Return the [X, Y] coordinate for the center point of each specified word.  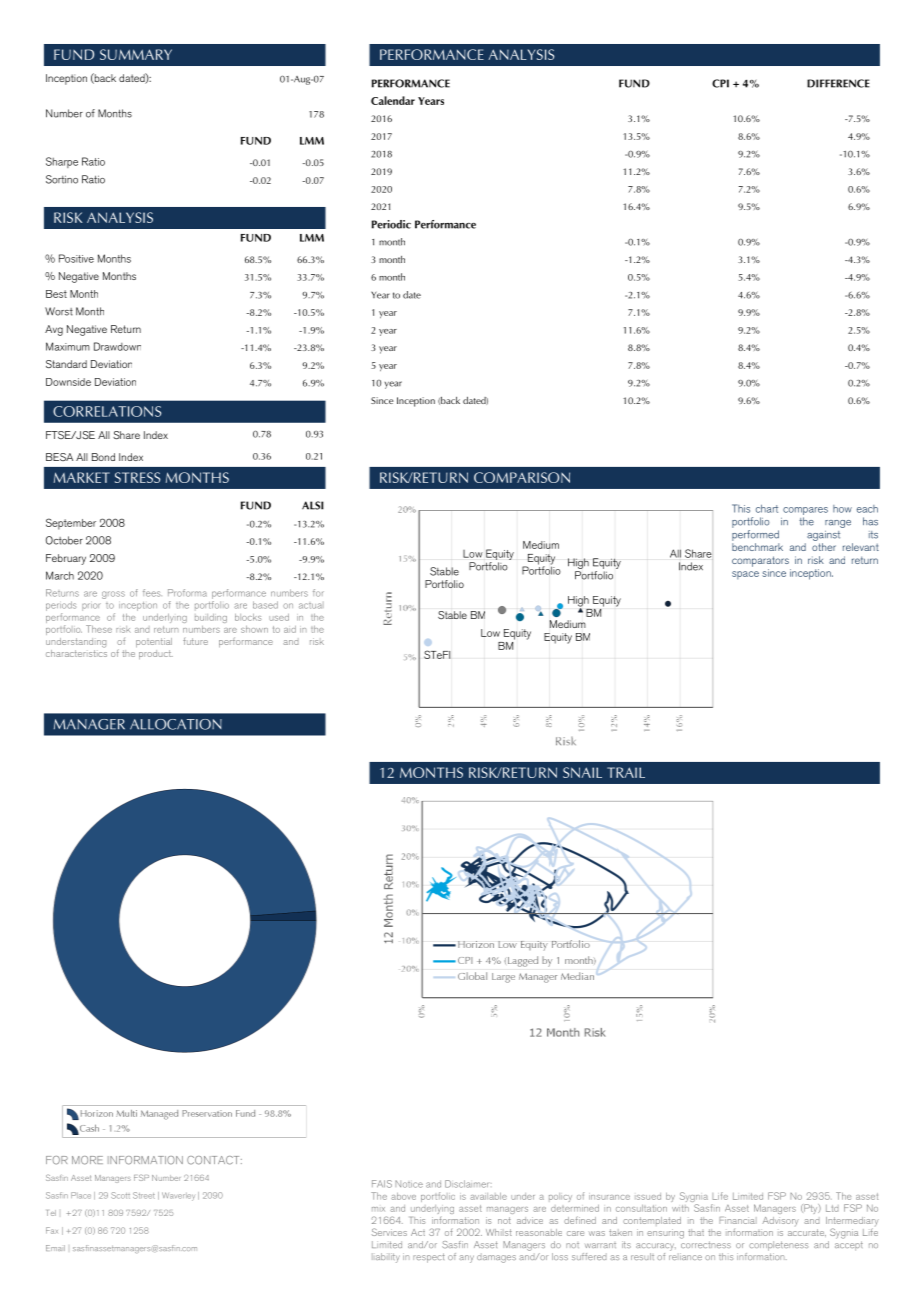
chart [767, 508]
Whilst [499, 1232]
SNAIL [582, 772]
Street [144, 1195]
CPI [720, 83]
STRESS [137, 477]
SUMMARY [136, 54]
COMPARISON [522, 477]
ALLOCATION [176, 724]
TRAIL [626, 772]
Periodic [391, 224]
